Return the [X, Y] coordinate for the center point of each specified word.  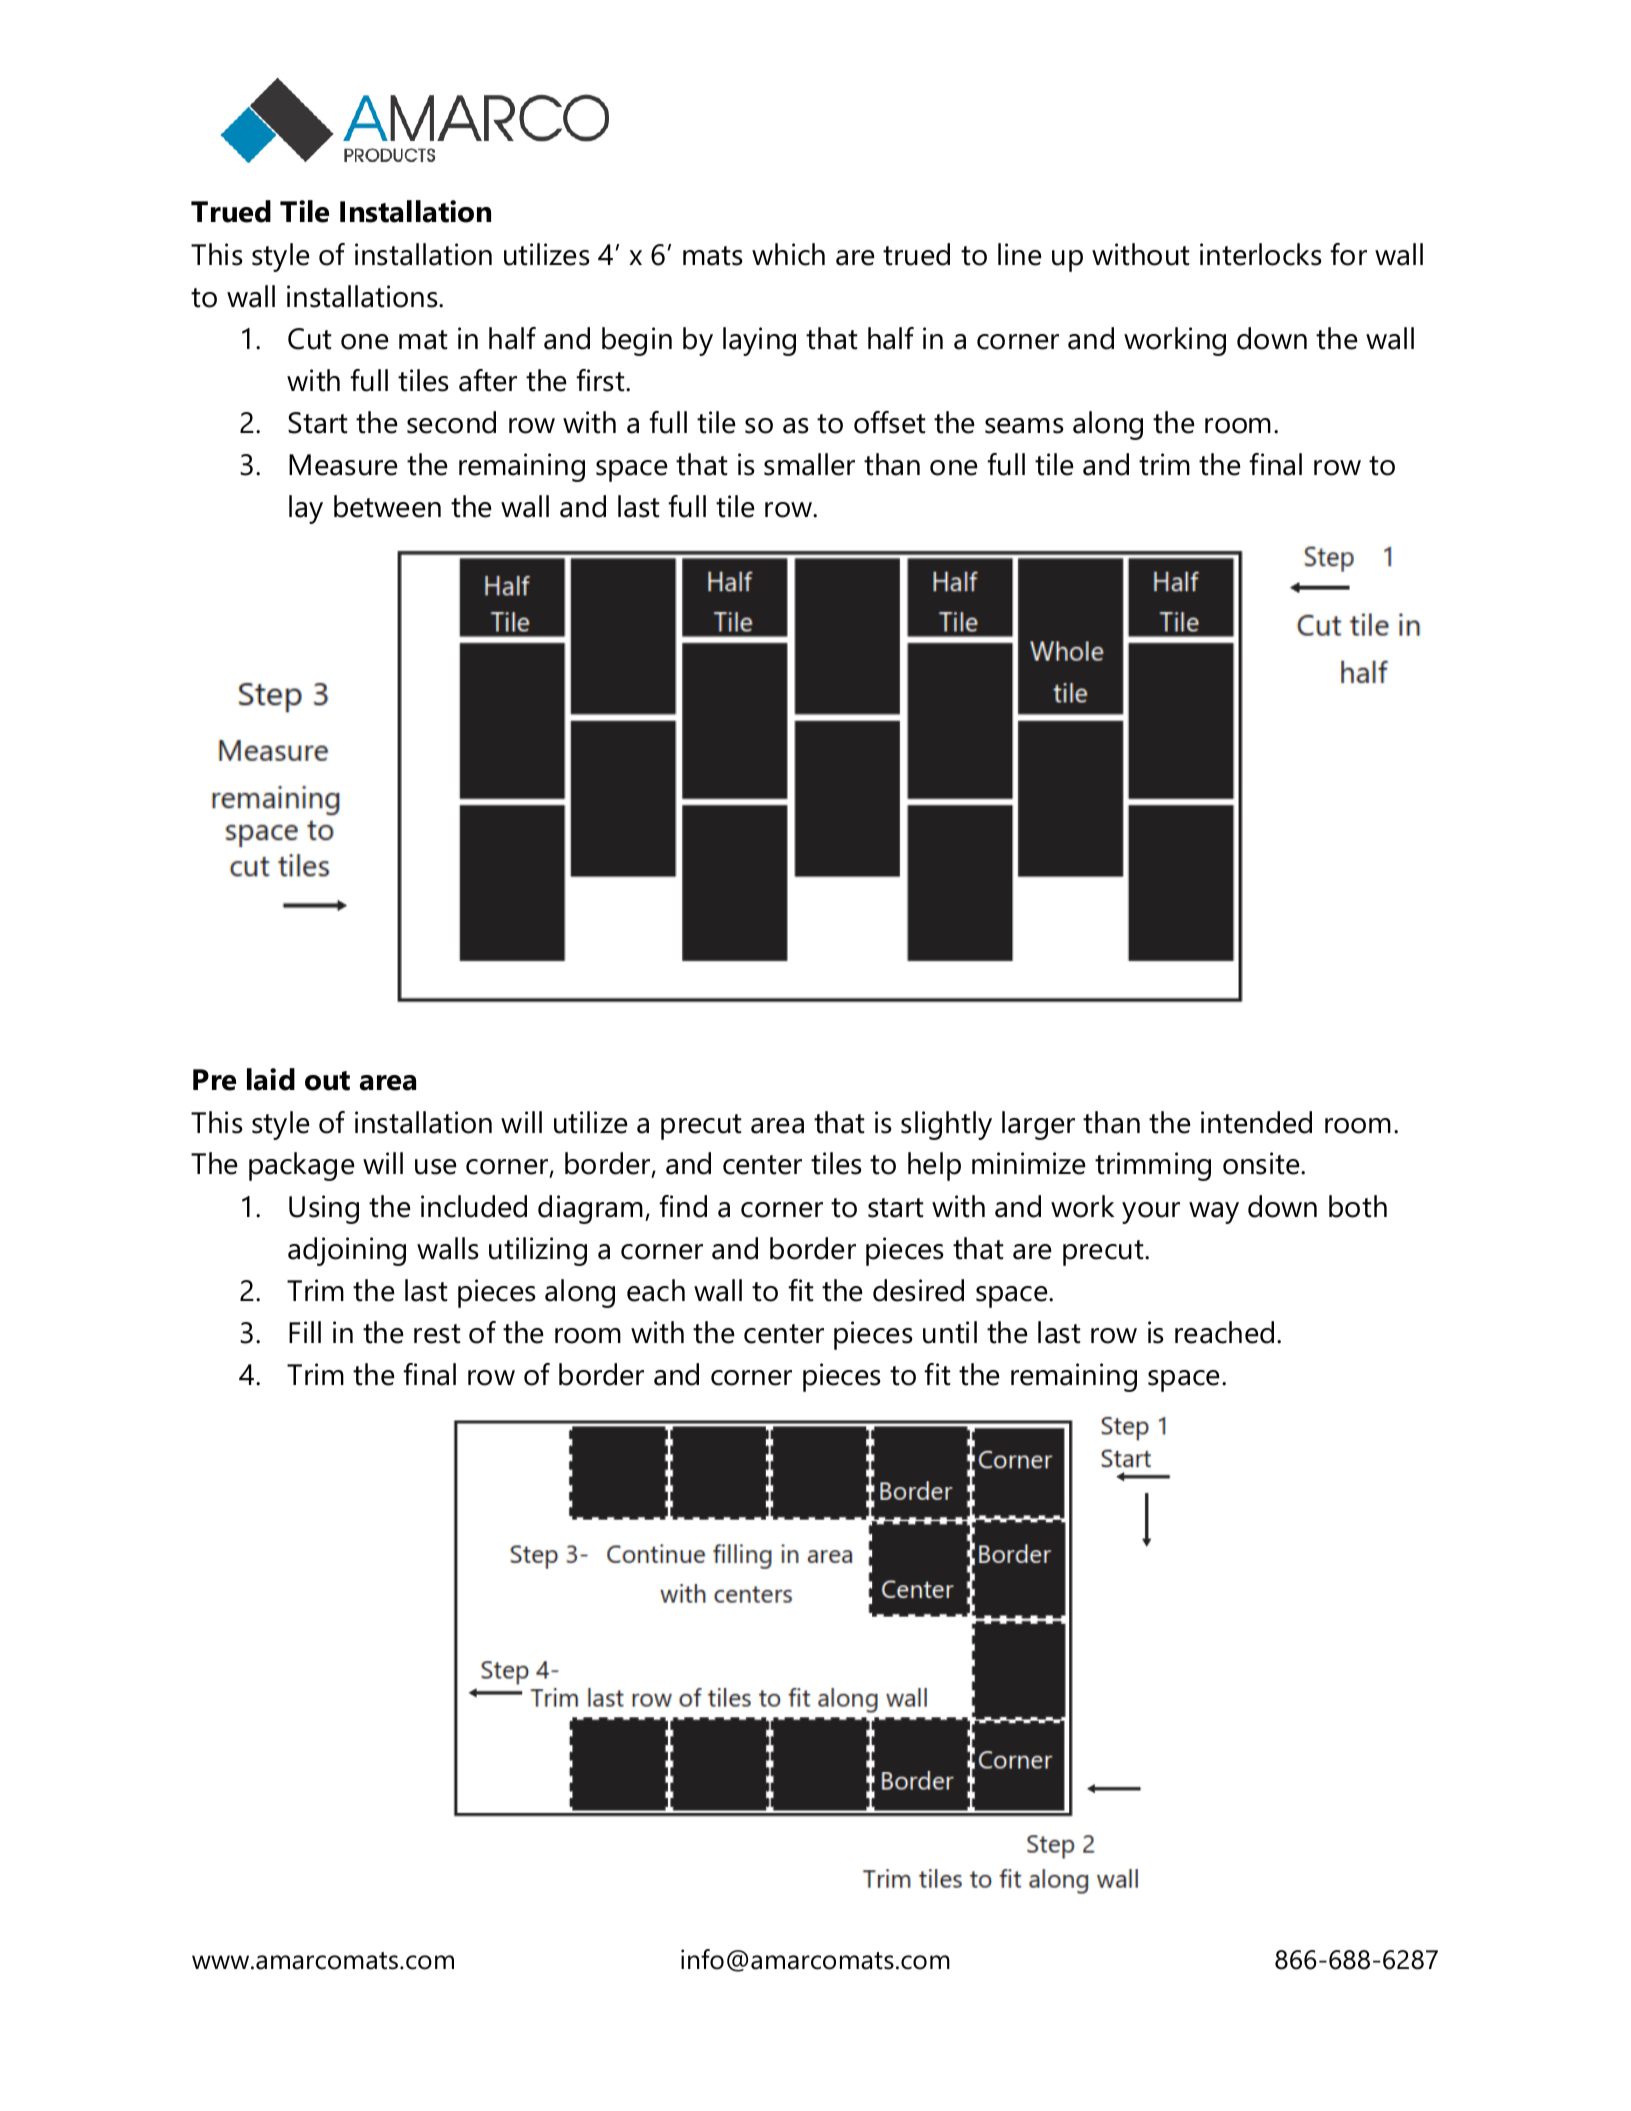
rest [437, 1334]
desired [918, 1290]
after [488, 380]
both [1358, 1206]
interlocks [1261, 254]
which [788, 254]
